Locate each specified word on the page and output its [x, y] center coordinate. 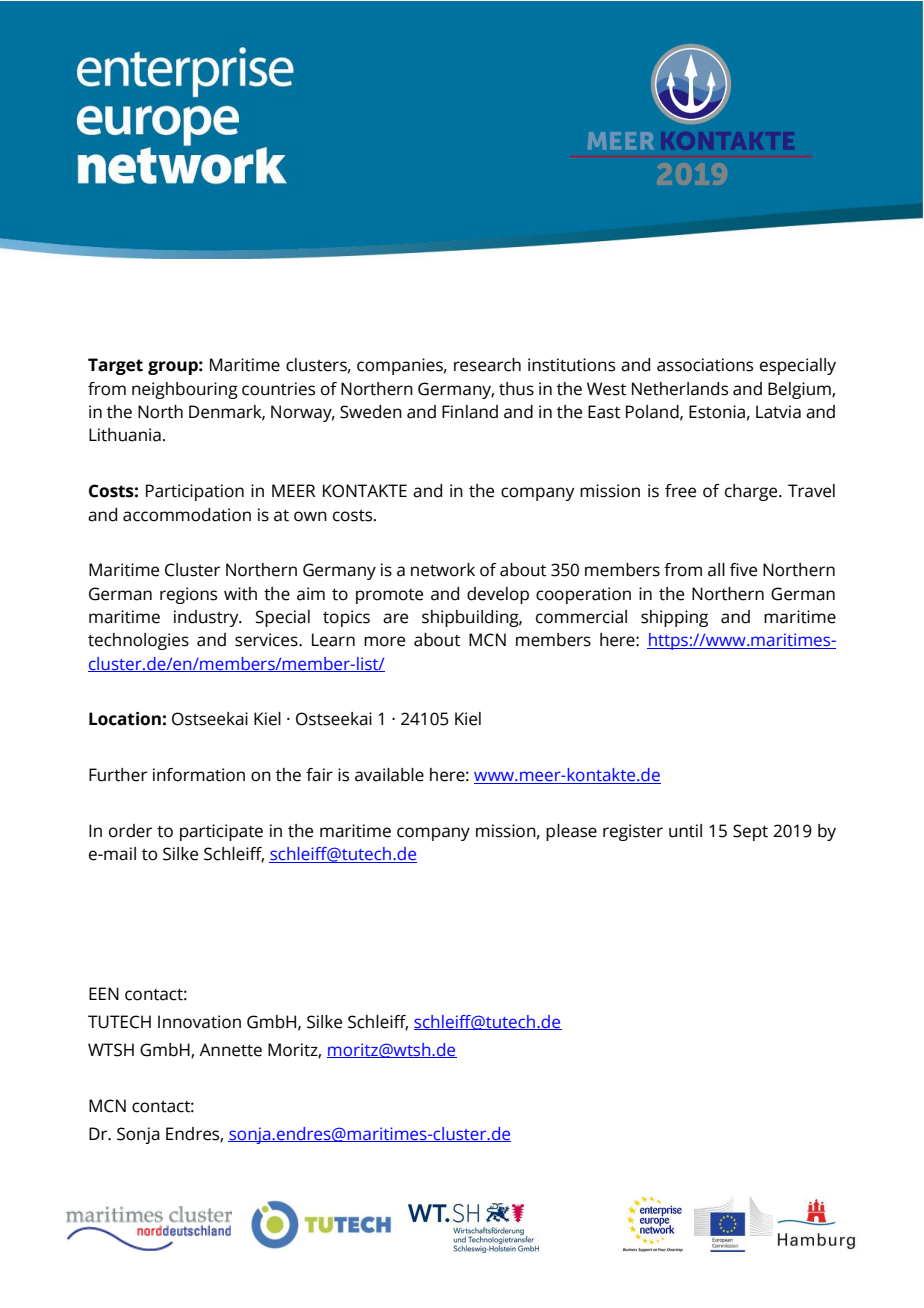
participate [221, 832]
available [389, 775]
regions [188, 595]
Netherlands [680, 389]
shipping [674, 618]
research [487, 365]
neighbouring [185, 390]
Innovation [199, 1022]
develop [498, 595]
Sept [750, 832]
